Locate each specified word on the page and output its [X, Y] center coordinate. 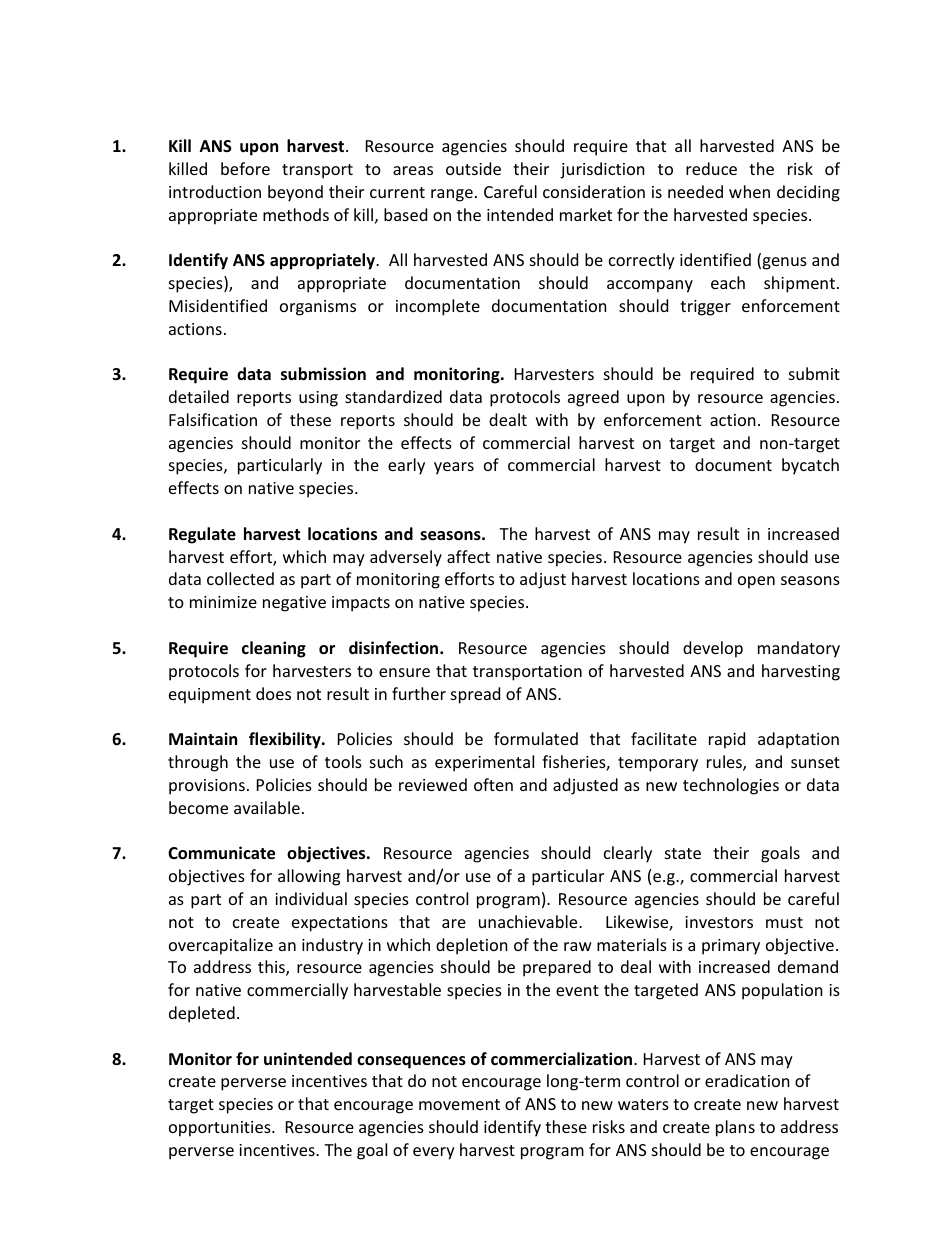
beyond [295, 193]
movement [459, 1104]
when [749, 191]
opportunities [221, 1129]
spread [475, 695]
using [318, 399]
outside [473, 168]
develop [713, 649]
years [454, 468]
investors [719, 922]
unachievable [529, 921]
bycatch [810, 466]
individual [311, 898]
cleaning [274, 649]
